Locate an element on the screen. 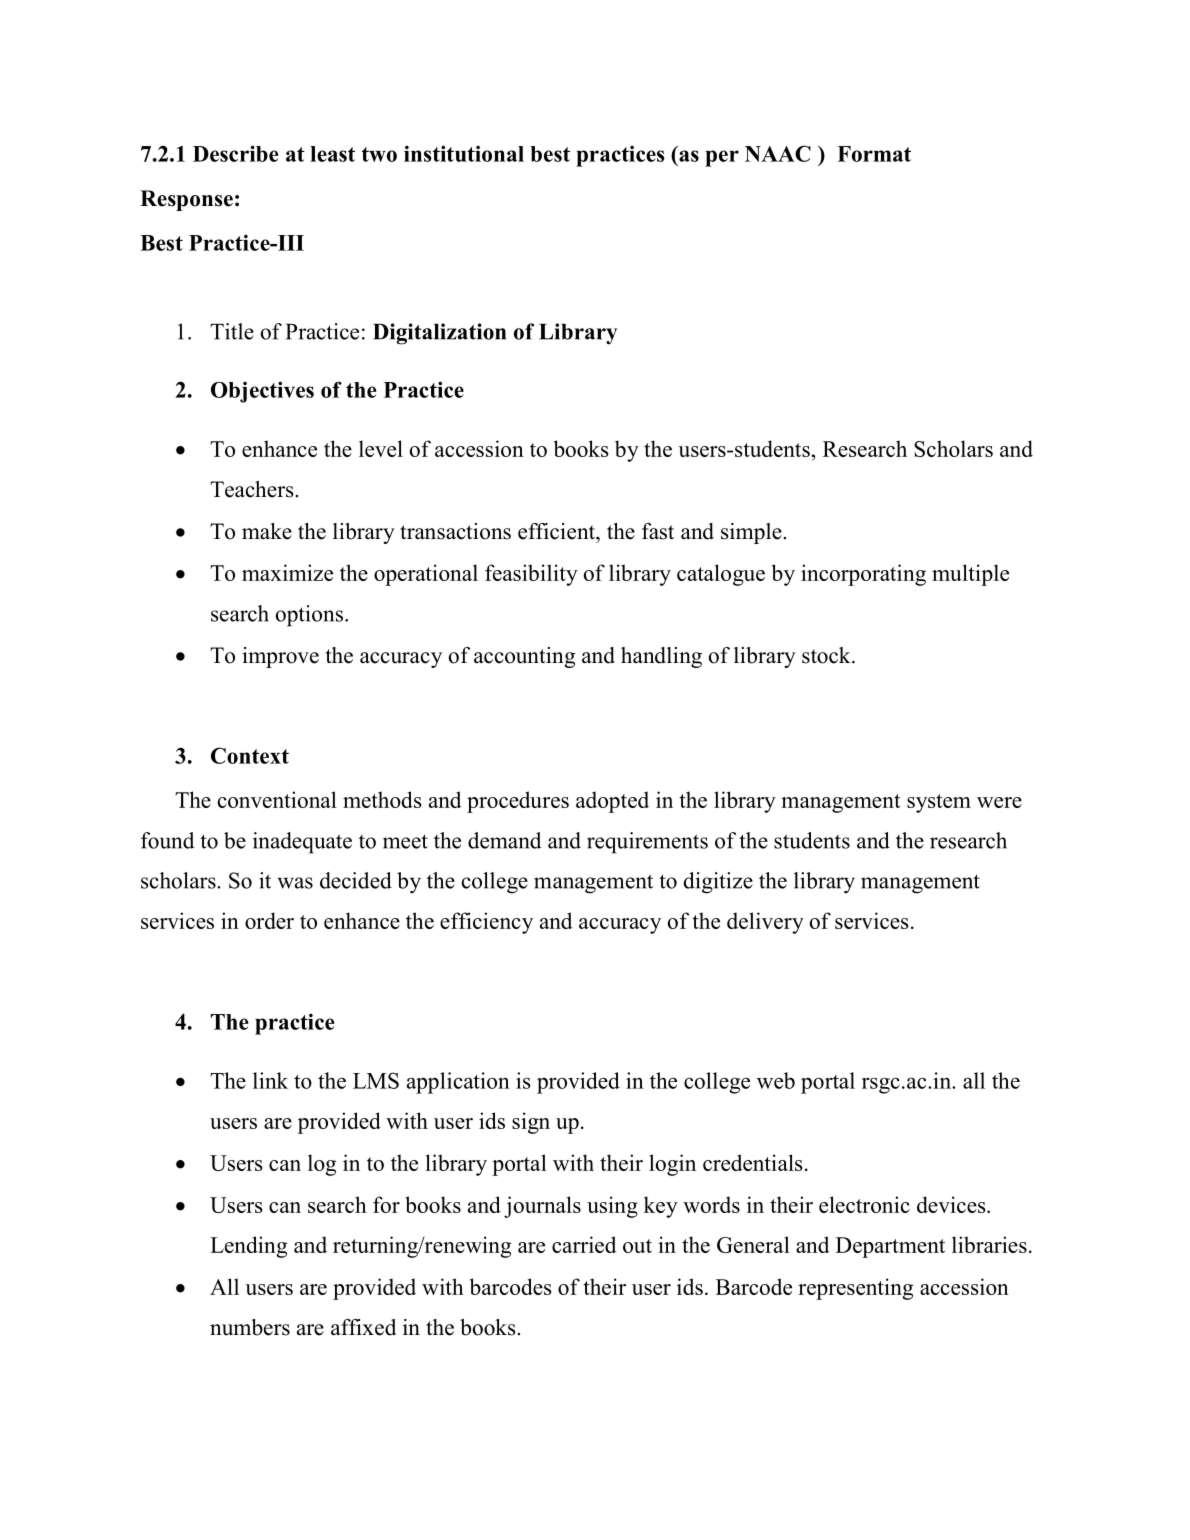 The height and width of the screenshot is (1540, 1190). Context is located at coordinates (250, 755).
